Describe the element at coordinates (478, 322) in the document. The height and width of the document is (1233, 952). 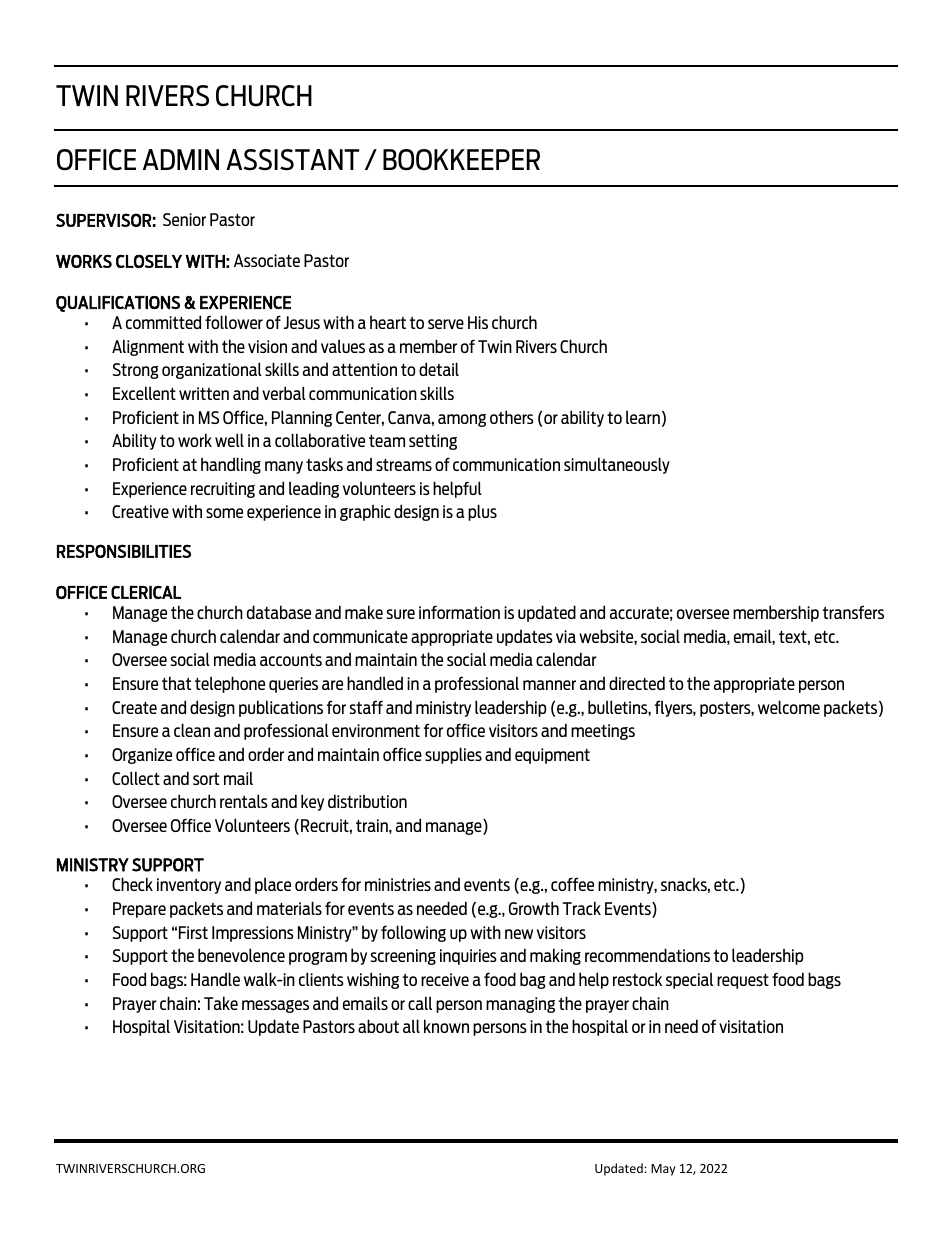
I see `His` at that location.
